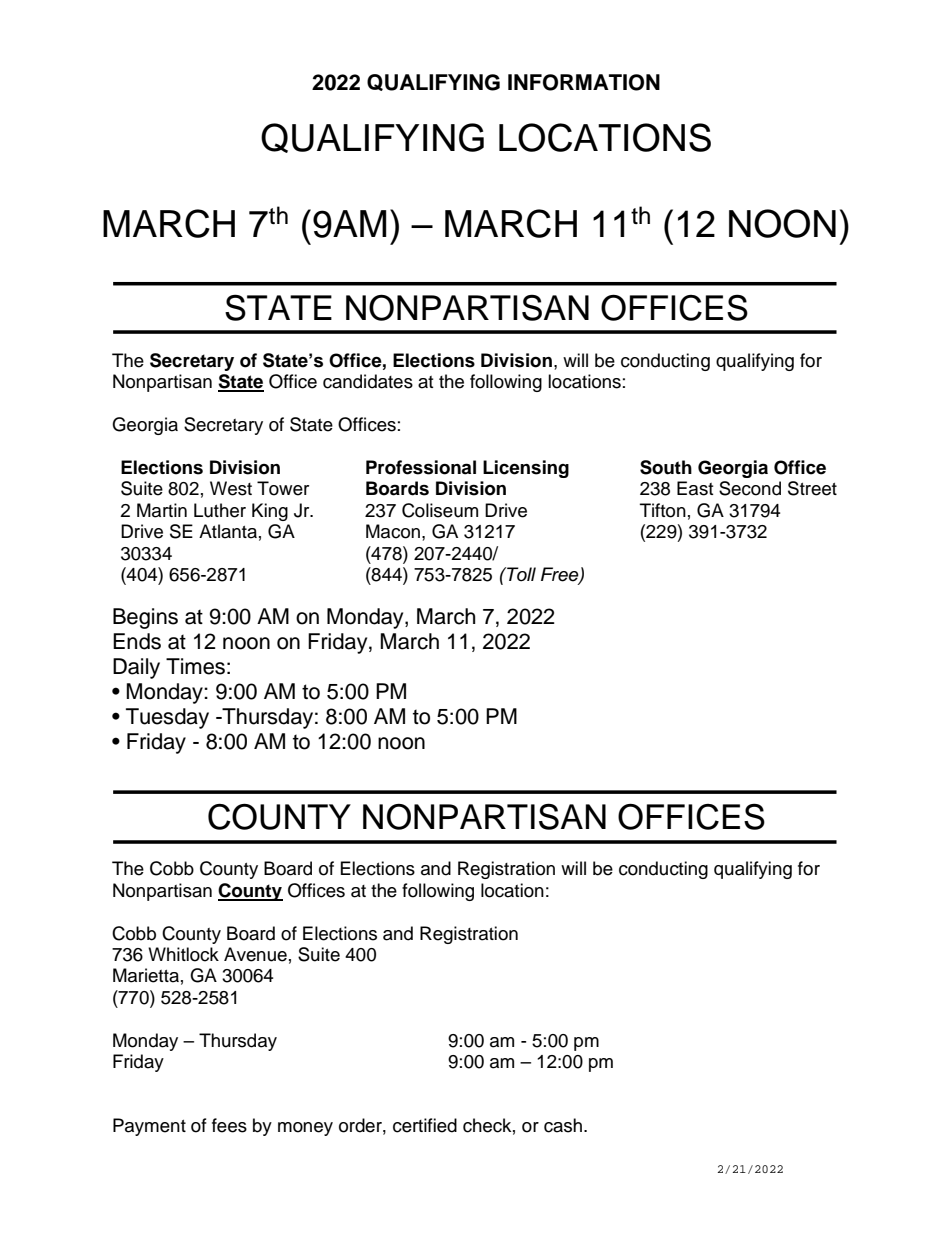 Image resolution: width=952 pixels, height=1233 pixels. What do you see at coordinates (520, 574) in the screenshot?
I see `Toll` at bounding box center [520, 574].
